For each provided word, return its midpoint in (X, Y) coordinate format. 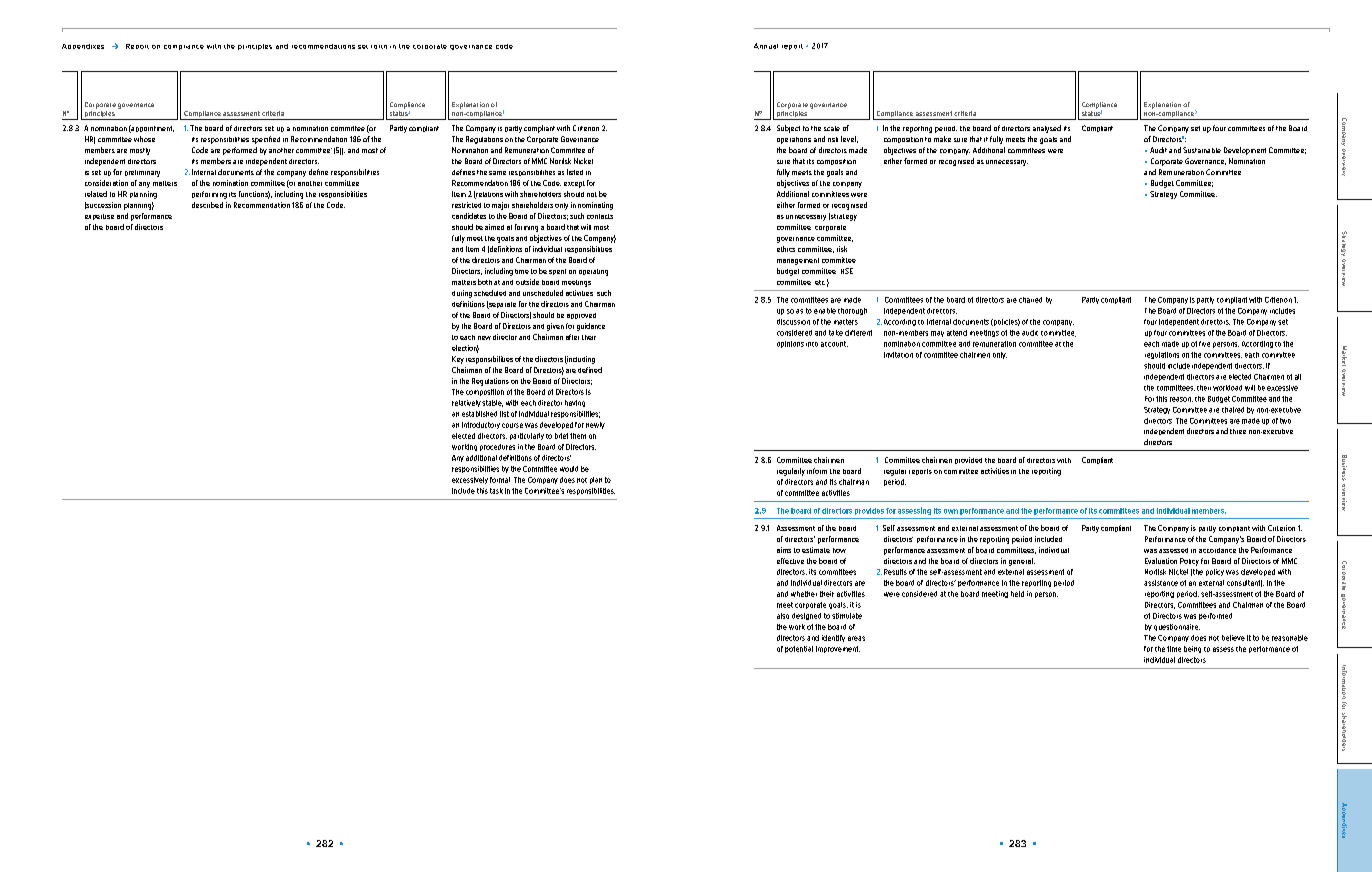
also (783, 616)
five (1204, 344)
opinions (790, 344)
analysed (1047, 129)
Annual (766, 46)
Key (458, 360)
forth (379, 47)
